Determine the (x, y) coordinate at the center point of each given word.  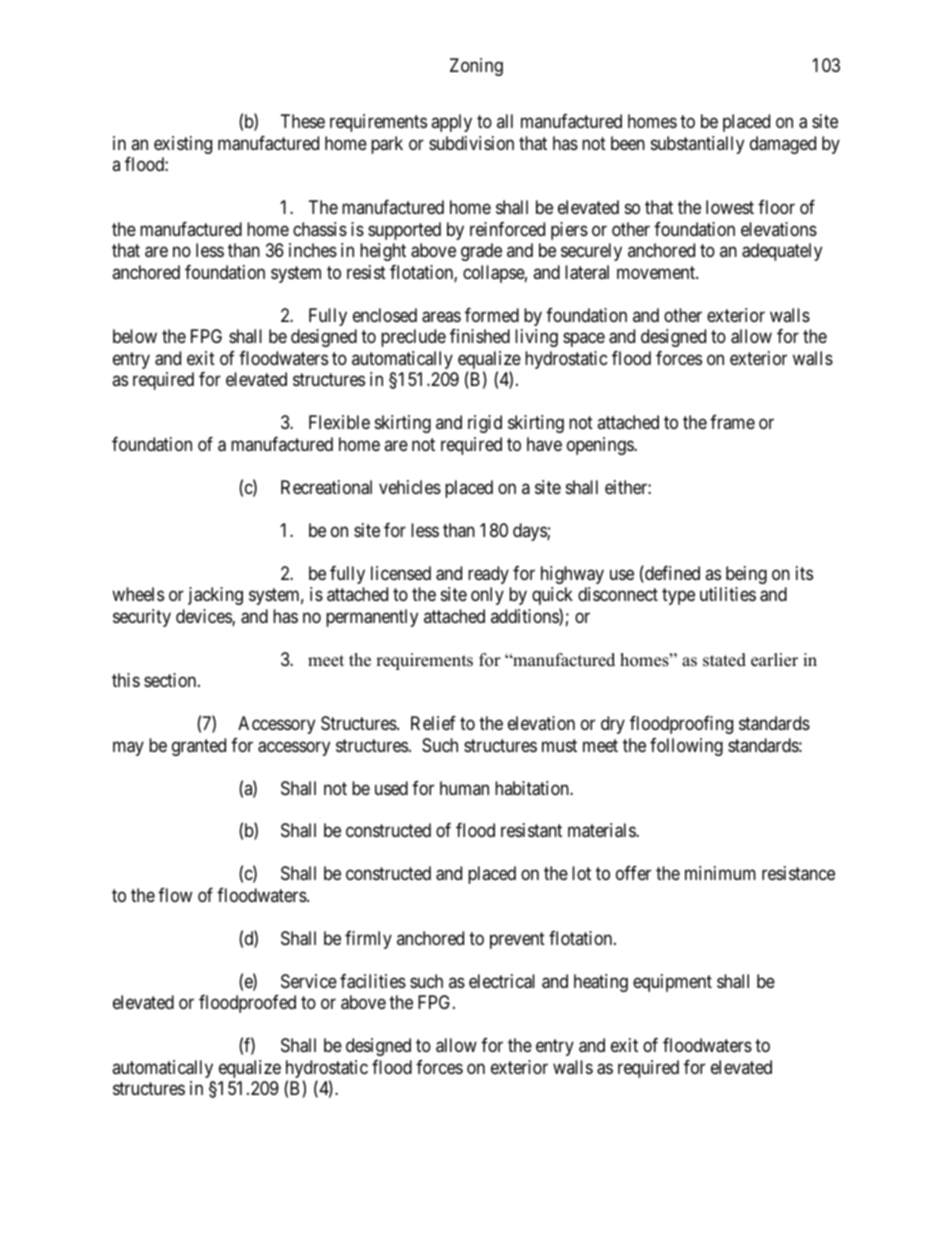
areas (441, 317)
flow (175, 895)
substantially (697, 145)
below (135, 336)
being (746, 575)
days (530, 532)
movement (657, 272)
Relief (433, 723)
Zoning (476, 67)
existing (183, 145)
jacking (215, 596)
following (686, 747)
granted (199, 747)
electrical (502, 981)
